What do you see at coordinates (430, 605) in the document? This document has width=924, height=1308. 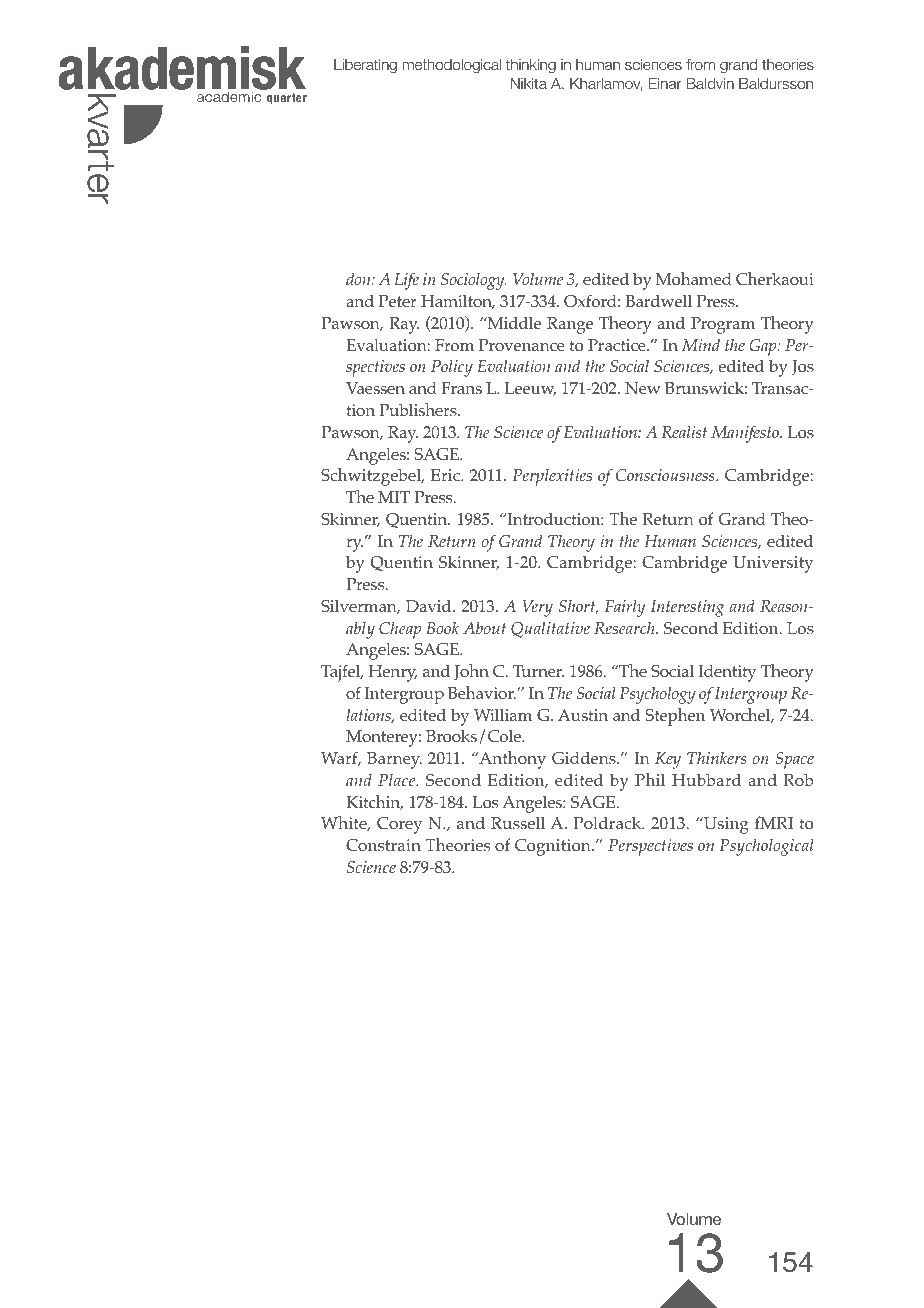 I see `David` at bounding box center [430, 605].
